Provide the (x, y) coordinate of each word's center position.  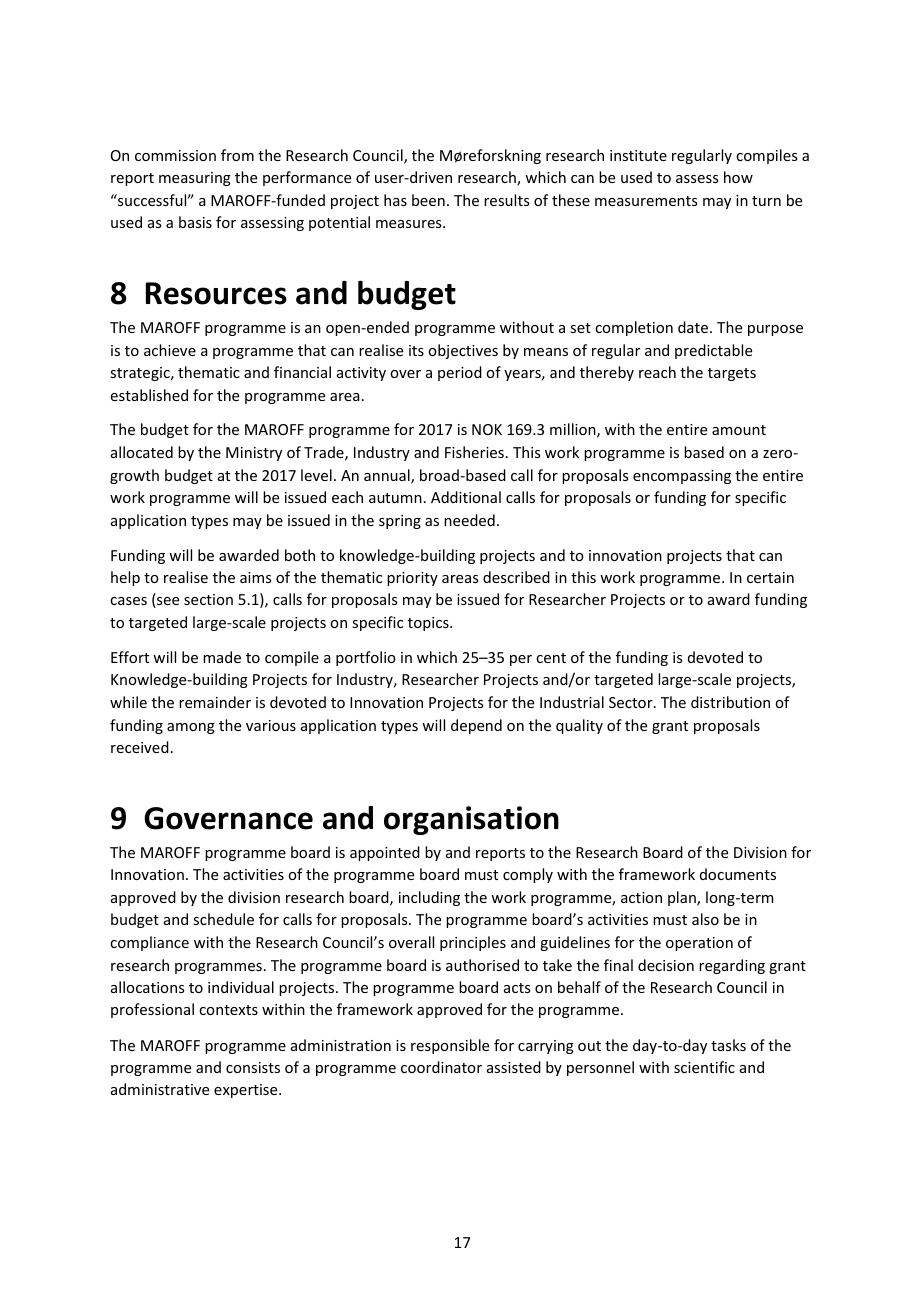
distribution (730, 702)
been (428, 200)
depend (476, 726)
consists (253, 1067)
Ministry (254, 454)
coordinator (441, 1067)
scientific (704, 1067)
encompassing (682, 477)
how (738, 177)
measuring (195, 179)
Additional (466, 497)
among (191, 728)
